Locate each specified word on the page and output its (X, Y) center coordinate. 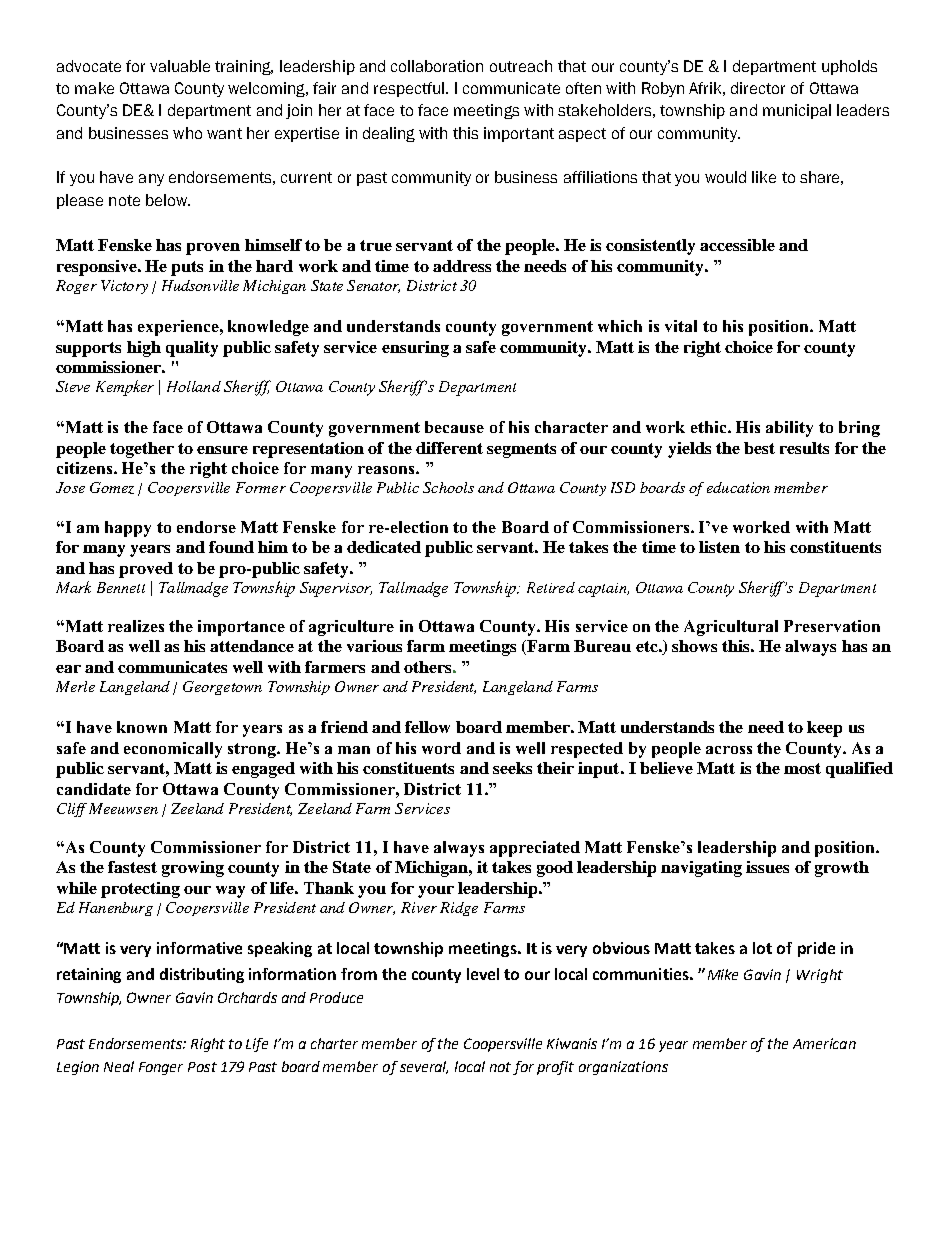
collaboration (437, 66)
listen (719, 547)
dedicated (384, 547)
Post (202, 1067)
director (758, 88)
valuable (180, 66)
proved (146, 570)
